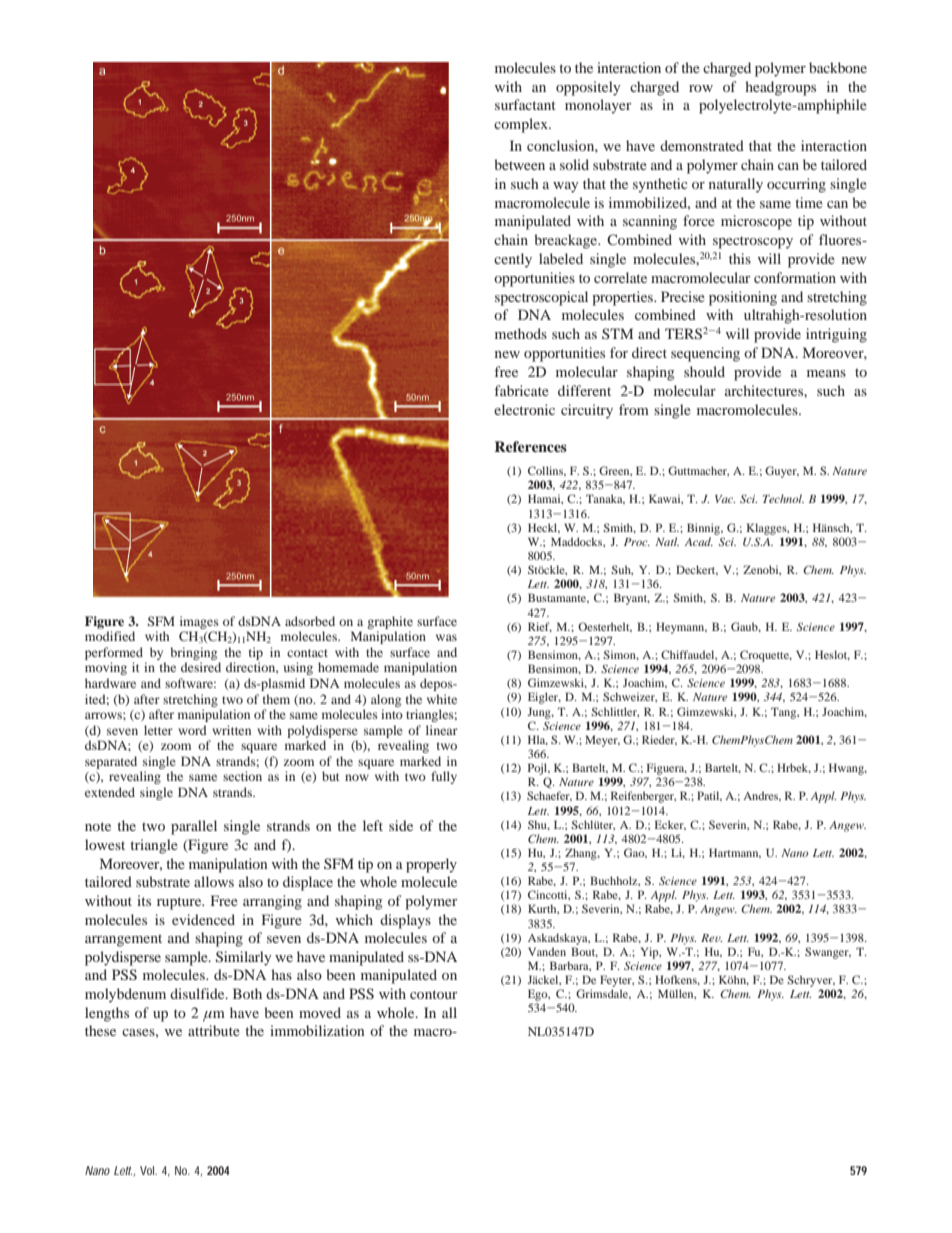 Image resolution: width=952 pixels, height=1233 pixels. Describe the element at coordinates (199, 622) in the screenshot. I see `images` at that location.
